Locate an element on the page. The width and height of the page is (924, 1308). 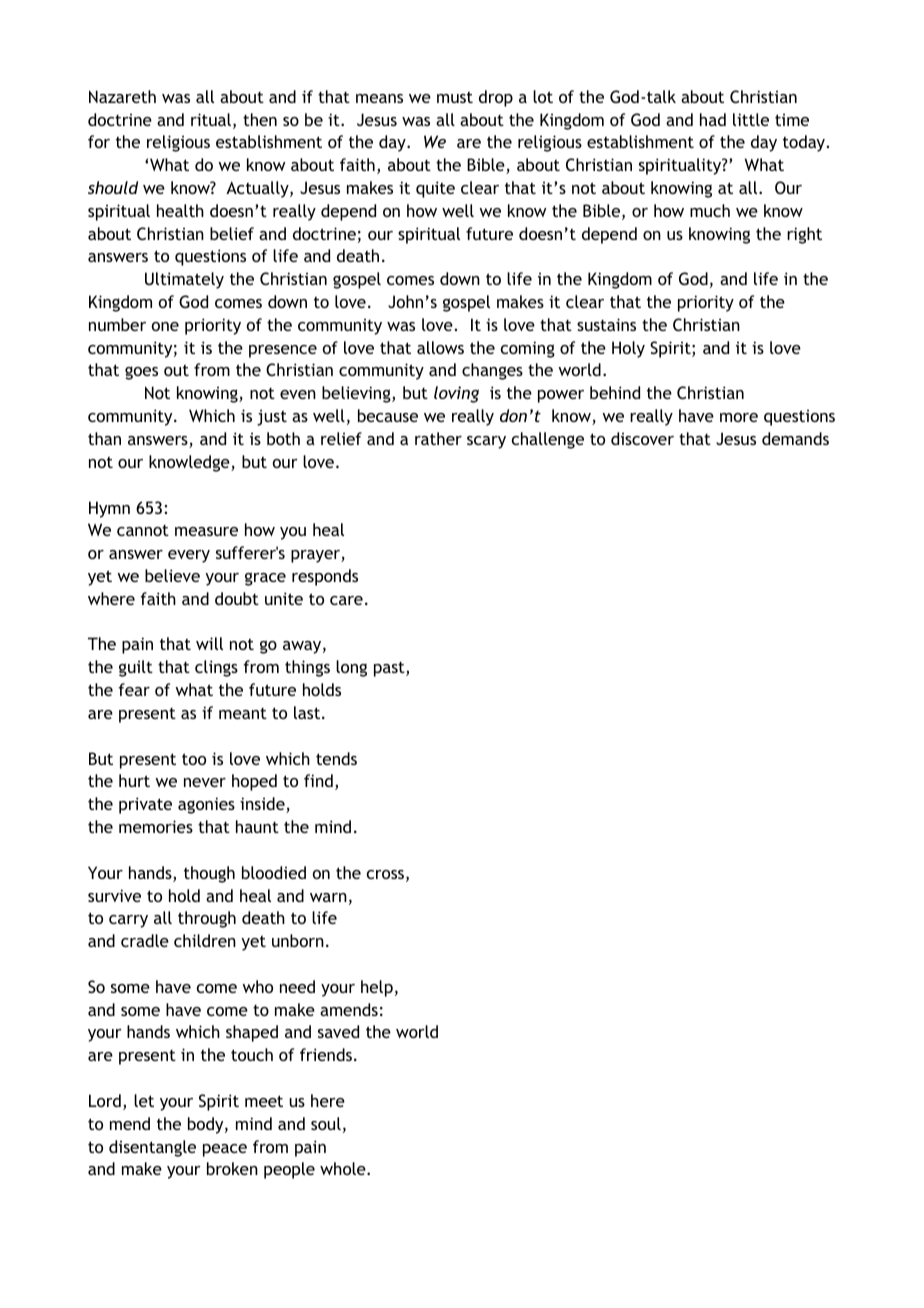
disentangle is located at coordinates (152, 1148).
